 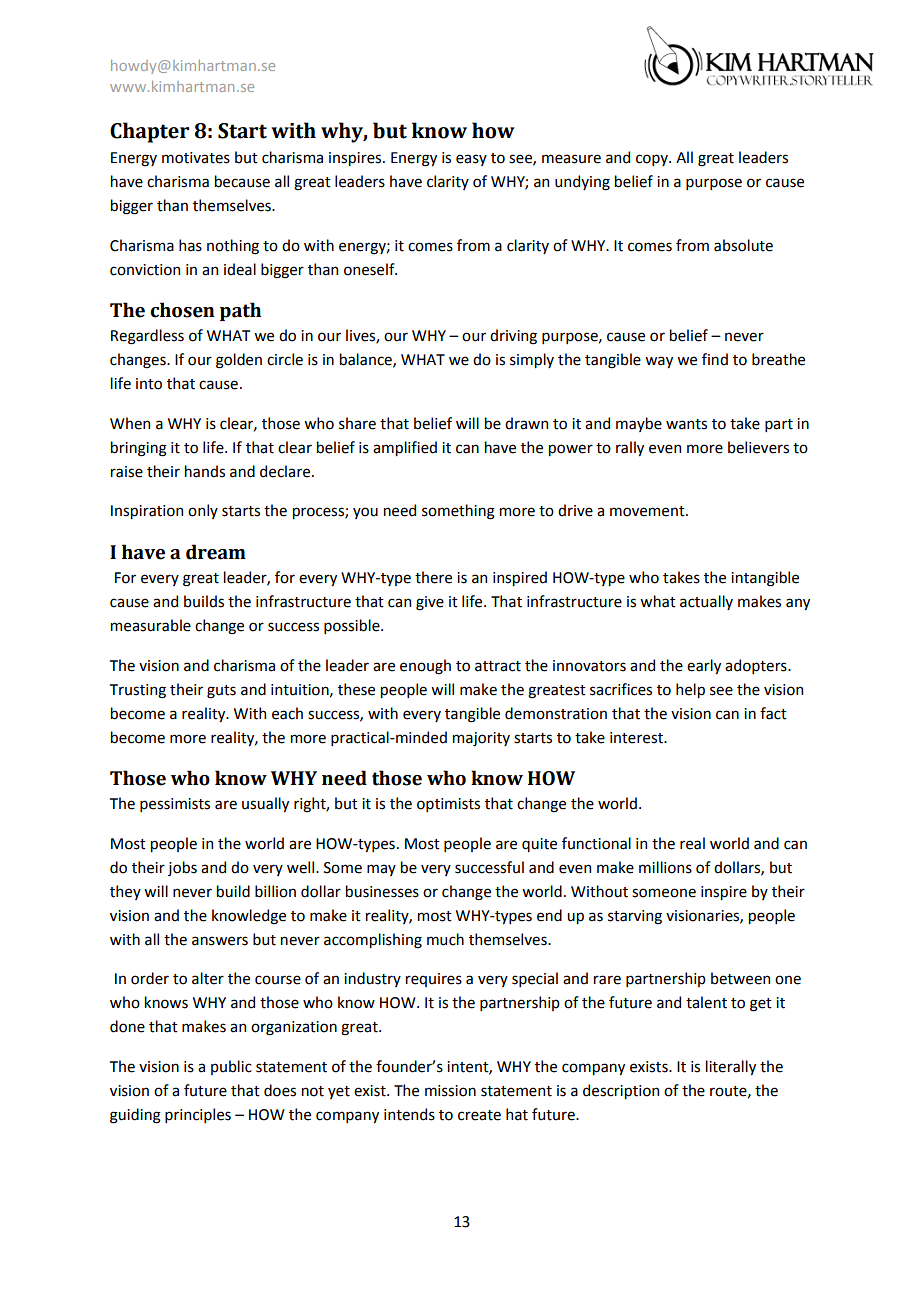 I want to click on help, so click(x=690, y=690).
